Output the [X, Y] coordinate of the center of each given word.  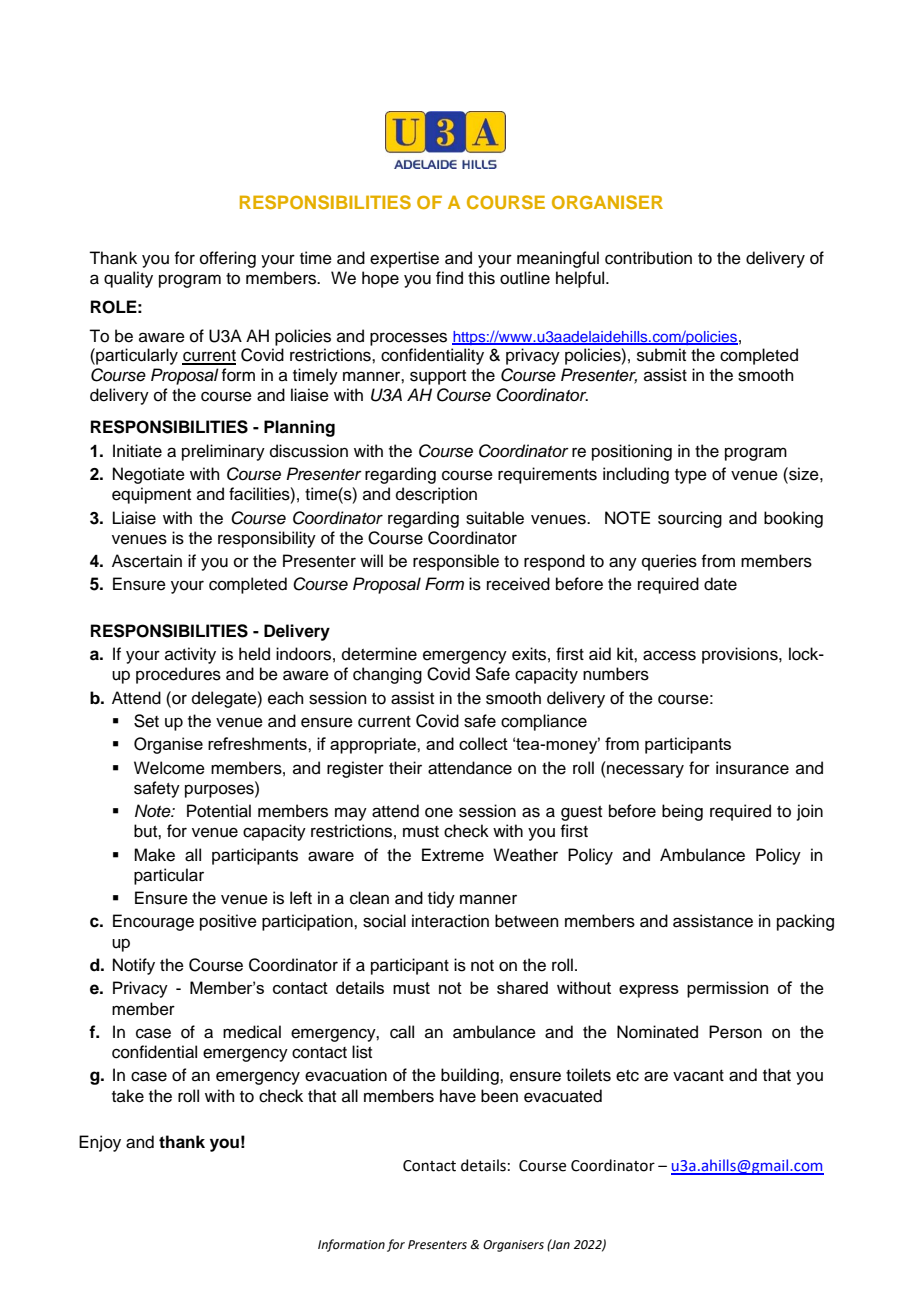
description [436, 495]
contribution [648, 258]
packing [805, 922]
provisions [741, 655]
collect [483, 743]
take [128, 1096]
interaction [450, 921]
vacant [698, 1076]
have [458, 1096]
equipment [151, 495]
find [449, 278]
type [691, 476]
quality [128, 279]
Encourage [153, 922]
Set [146, 721]
